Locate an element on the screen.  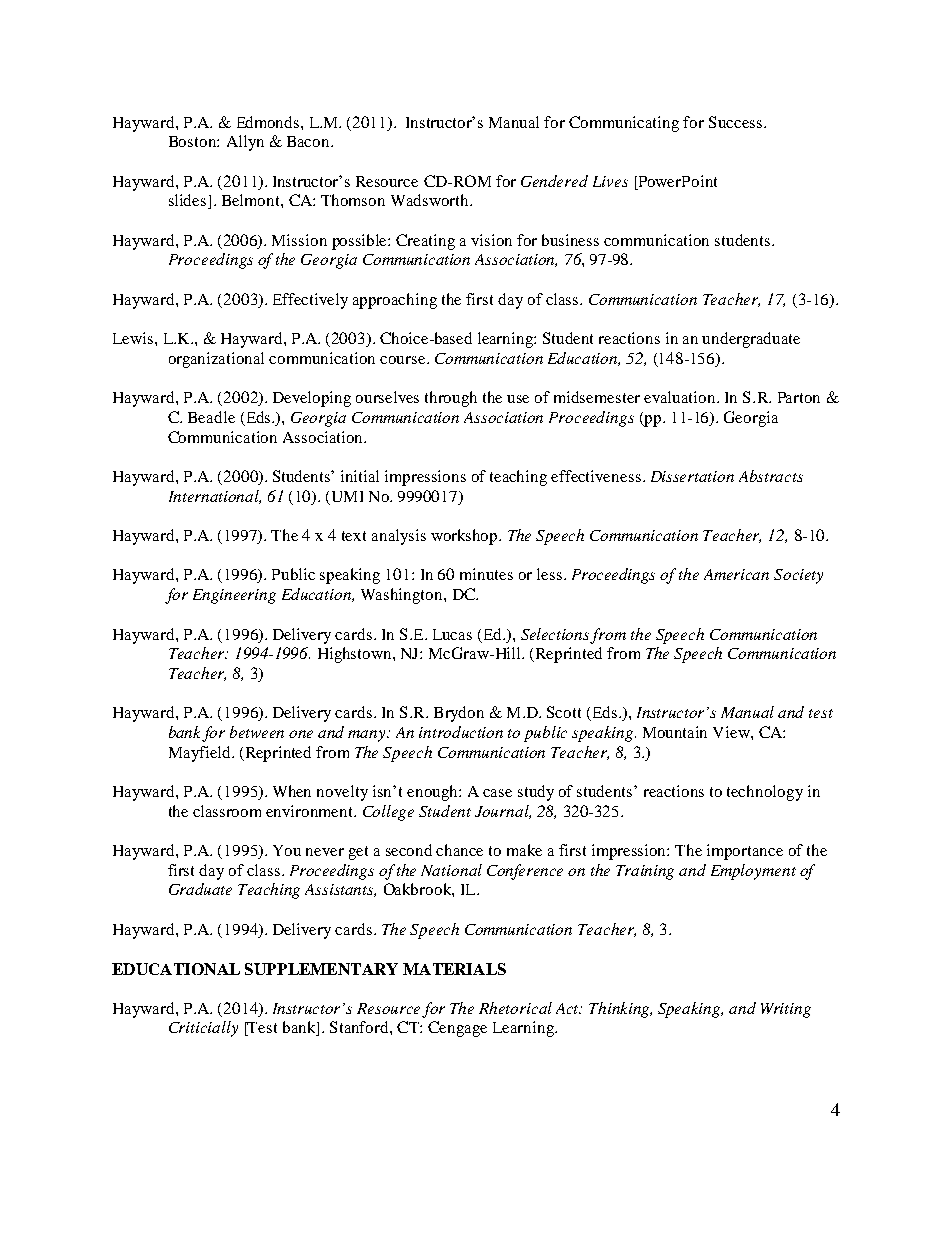
technology is located at coordinates (765, 793).
